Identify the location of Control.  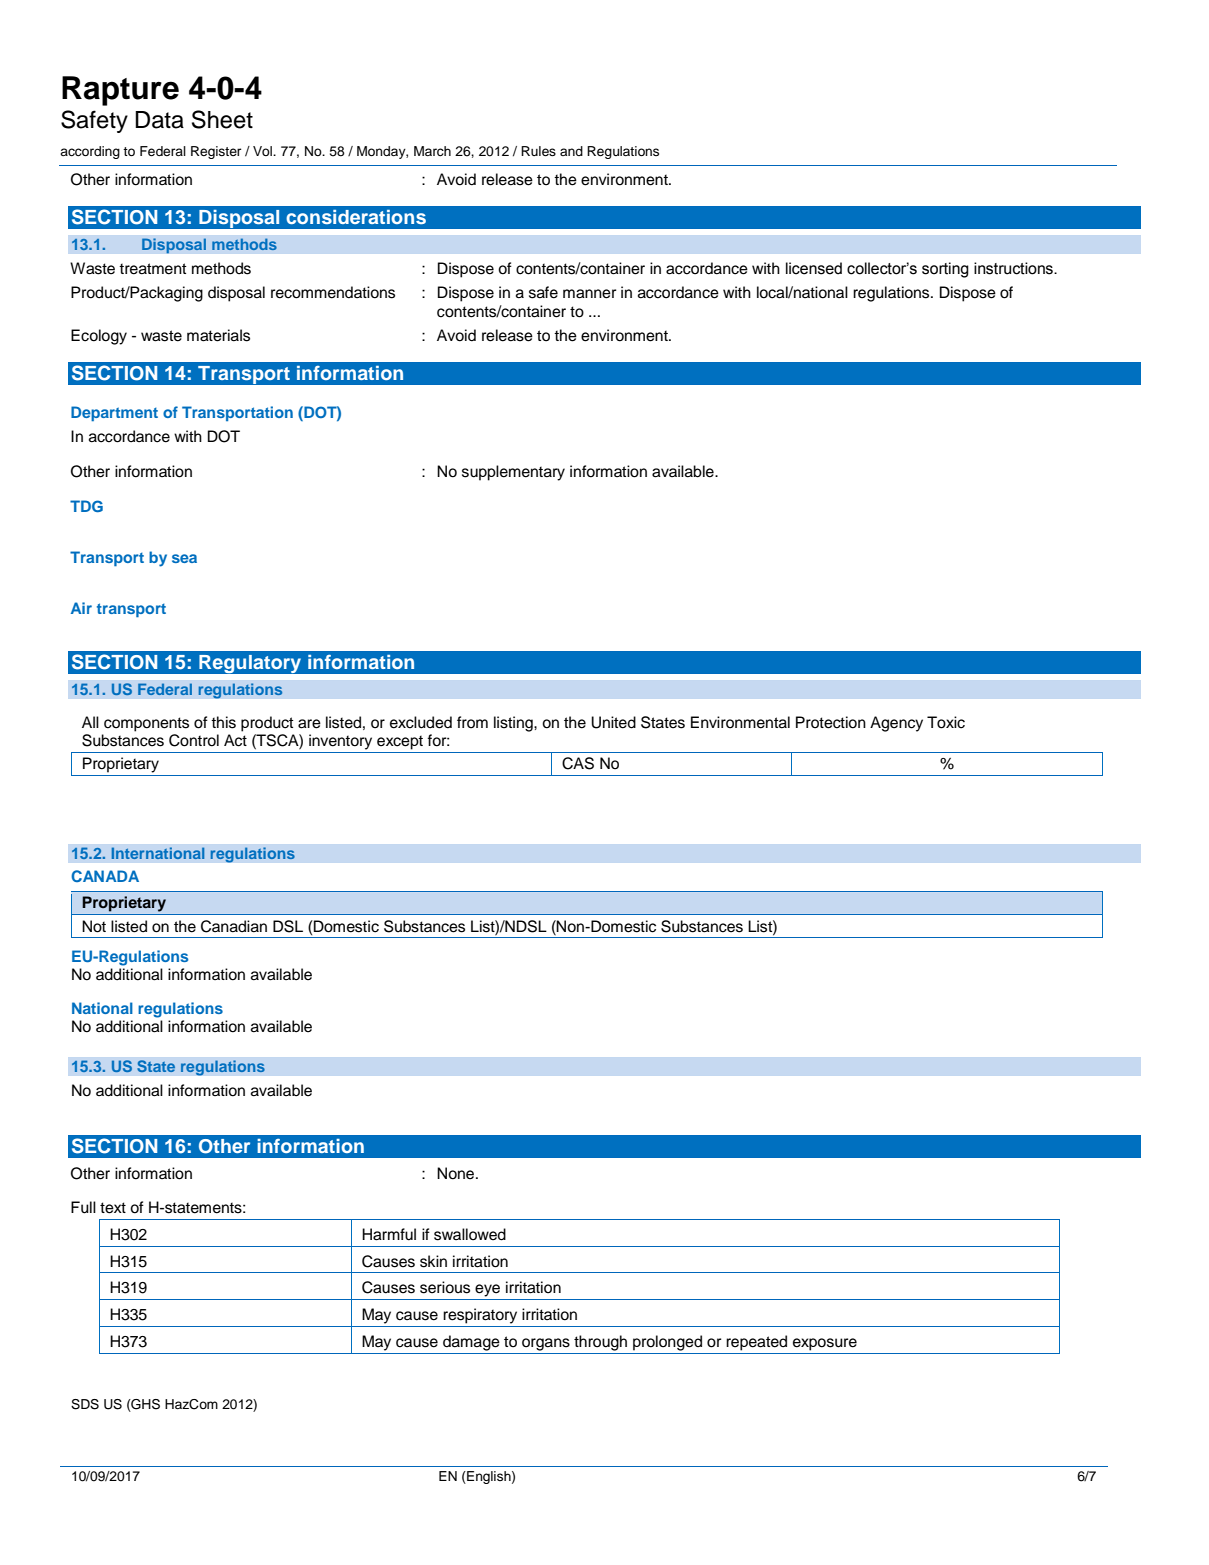
(194, 740).
